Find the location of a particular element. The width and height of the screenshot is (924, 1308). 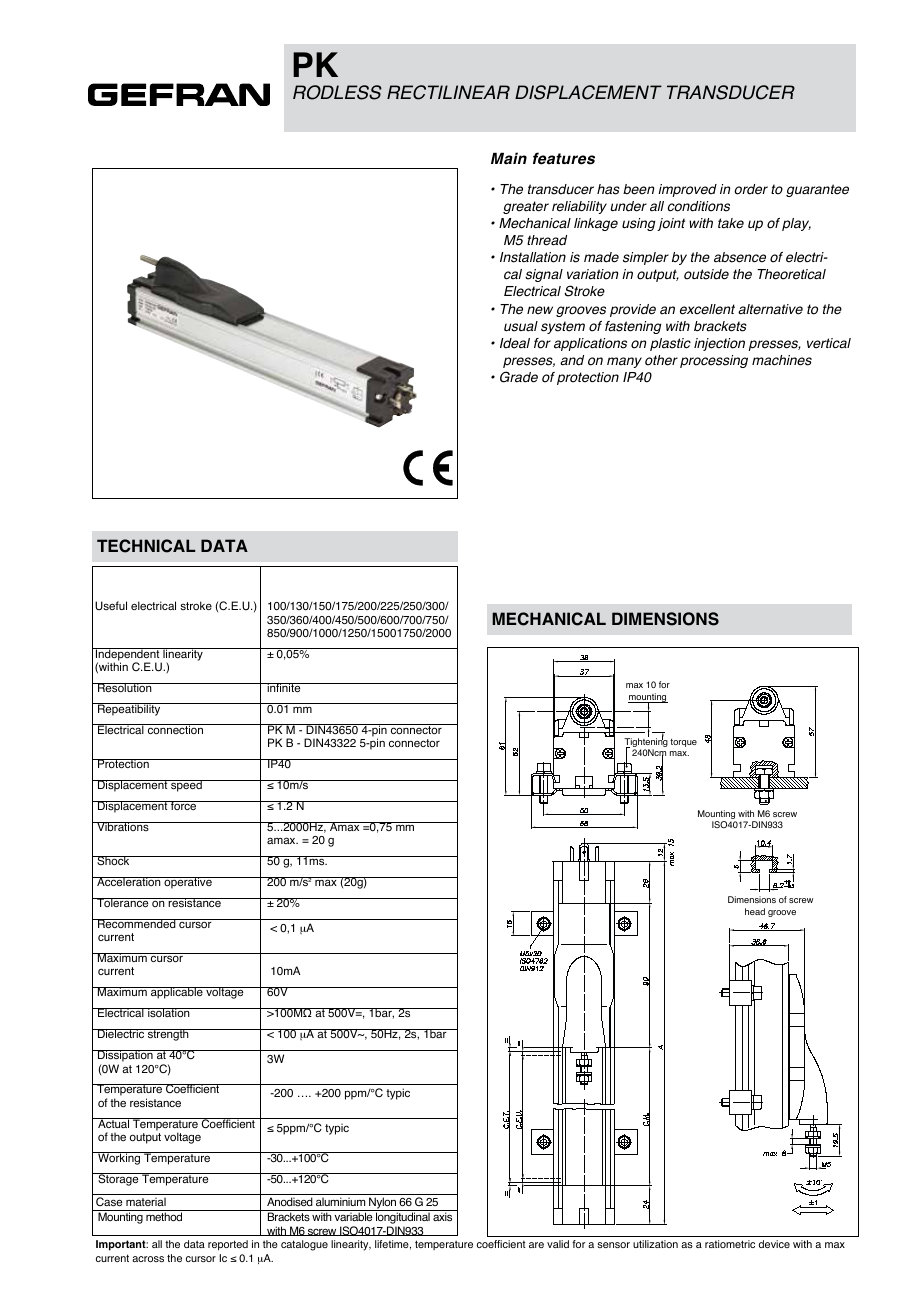

Tightening is located at coordinates (646, 743).
